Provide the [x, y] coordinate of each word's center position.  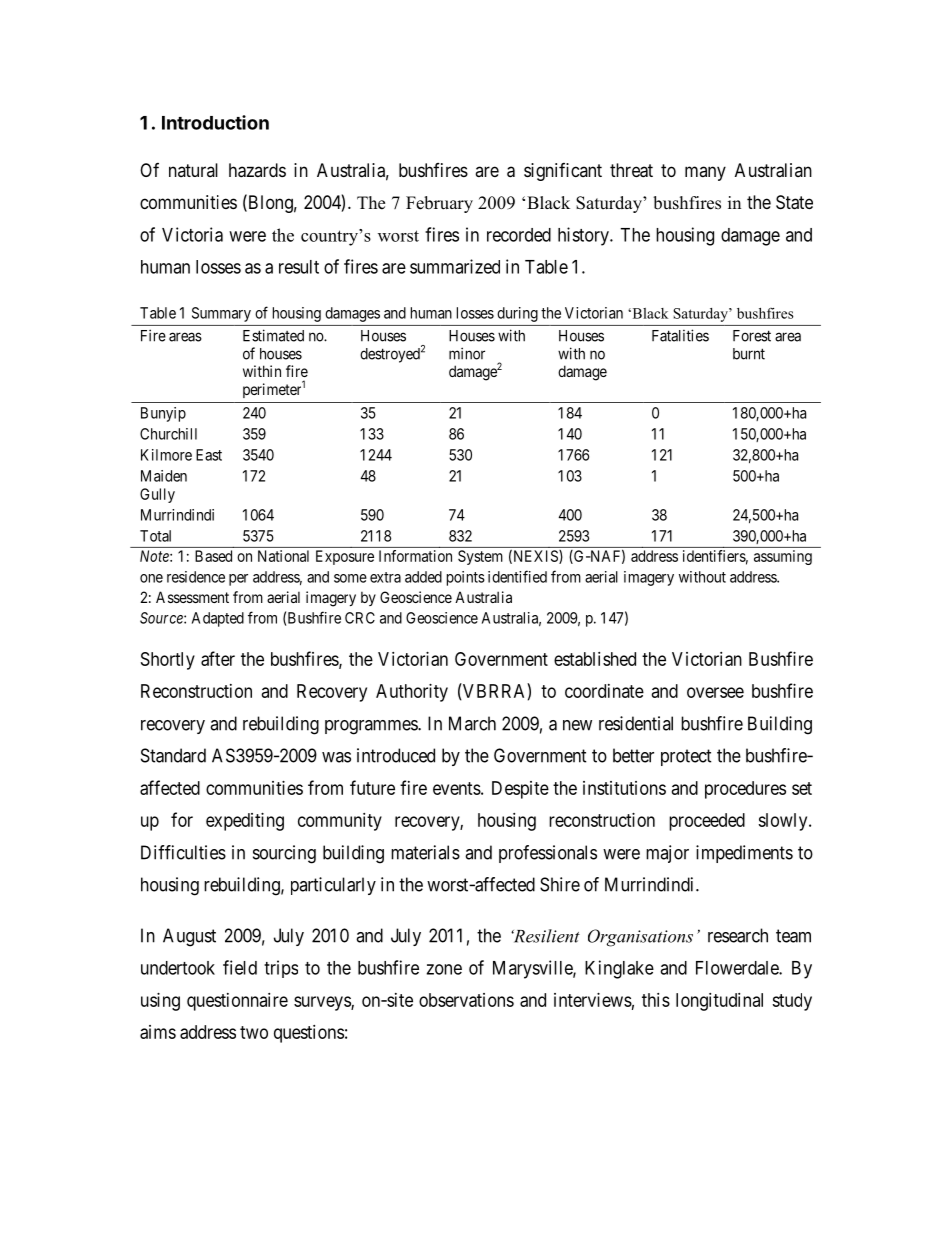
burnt [749, 354]
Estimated [273, 335]
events [457, 788]
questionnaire [237, 1002]
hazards [257, 170]
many [705, 173]
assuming [783, 557]
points [466, 578]
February [439, 204]
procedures [745, 790]
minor [467, 353]
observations [466, 1000]
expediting [245, 822]
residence [196, 577]
